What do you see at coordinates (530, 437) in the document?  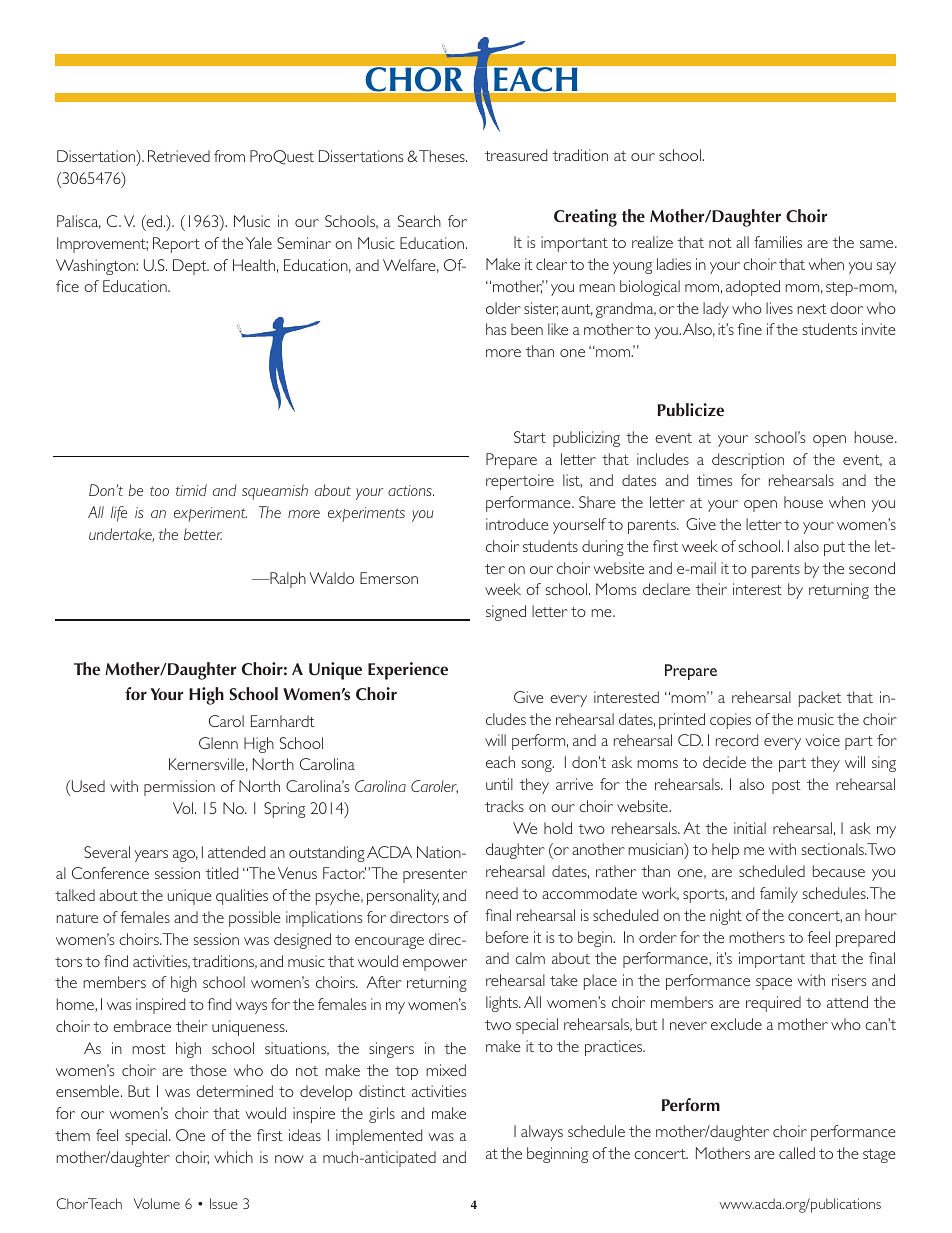 I see `Start` at bounding box center [530, 437].
